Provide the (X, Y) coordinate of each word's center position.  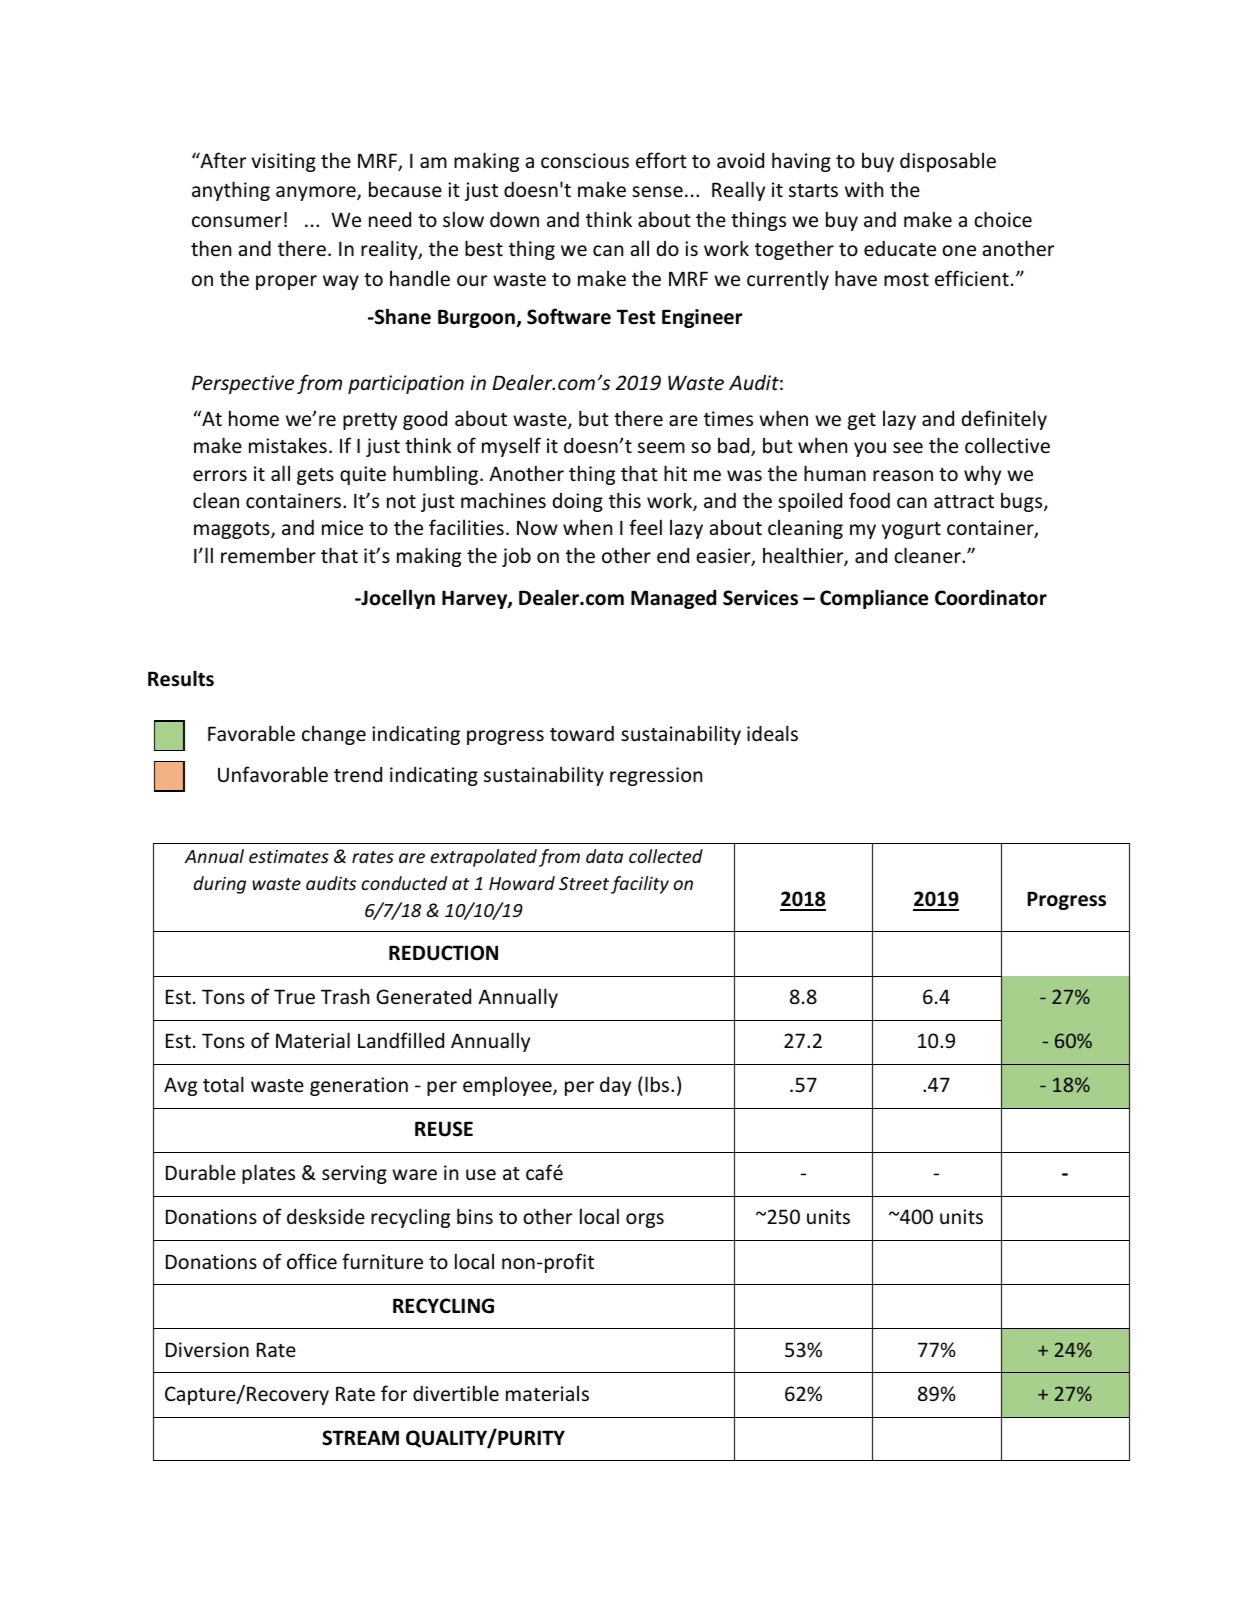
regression (656, 776)
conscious (585, 160)
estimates (289, 856)
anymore (317, 193)
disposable (948, 162)
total (223, 1084)
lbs (658, 1084)
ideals (772, 733)
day (615, 1086)
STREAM (360, 1438)
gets (315, 476)
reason (903, 475)
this (625, 500)
